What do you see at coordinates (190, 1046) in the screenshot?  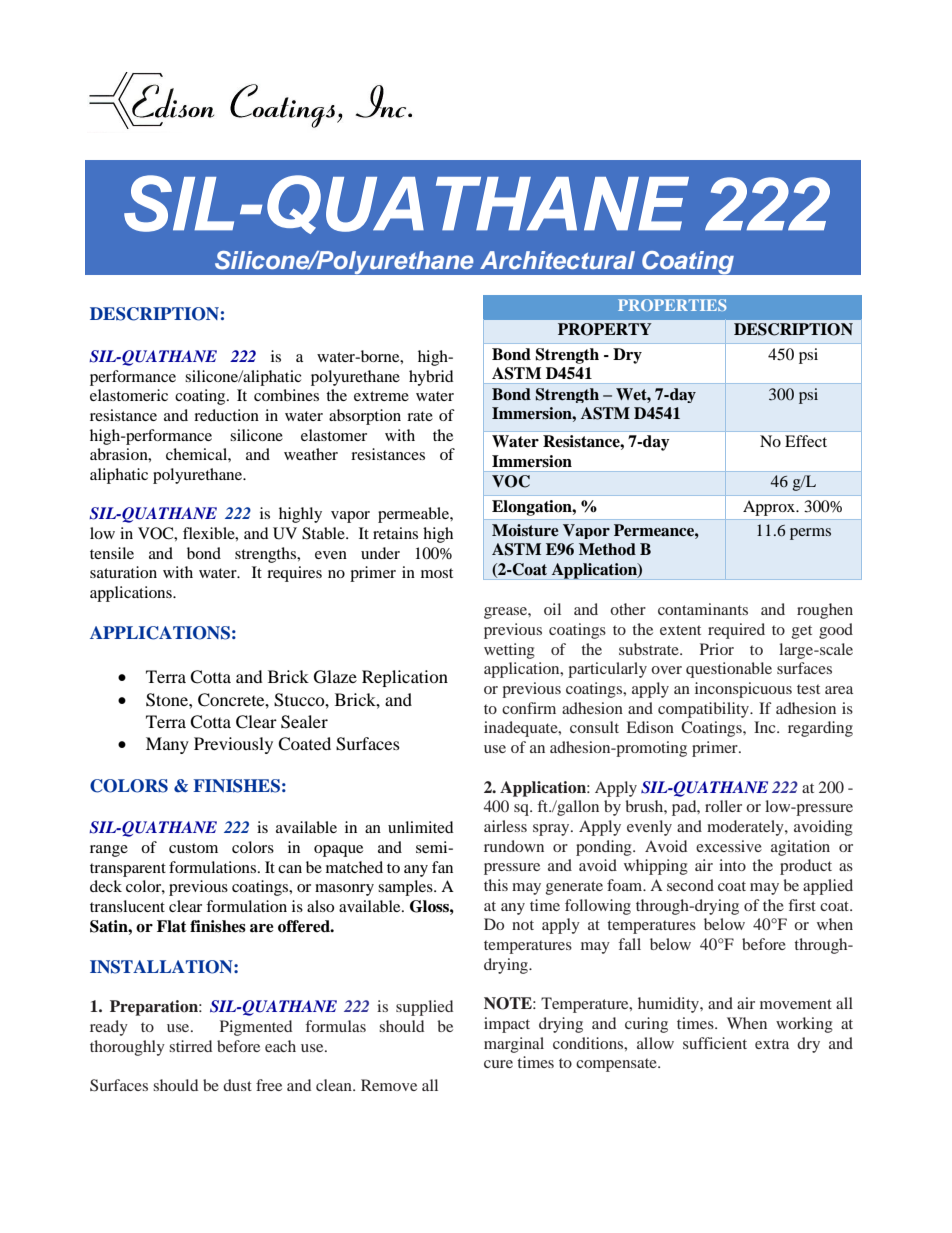 I see `stirred` at bounding box center [190, 1046].
